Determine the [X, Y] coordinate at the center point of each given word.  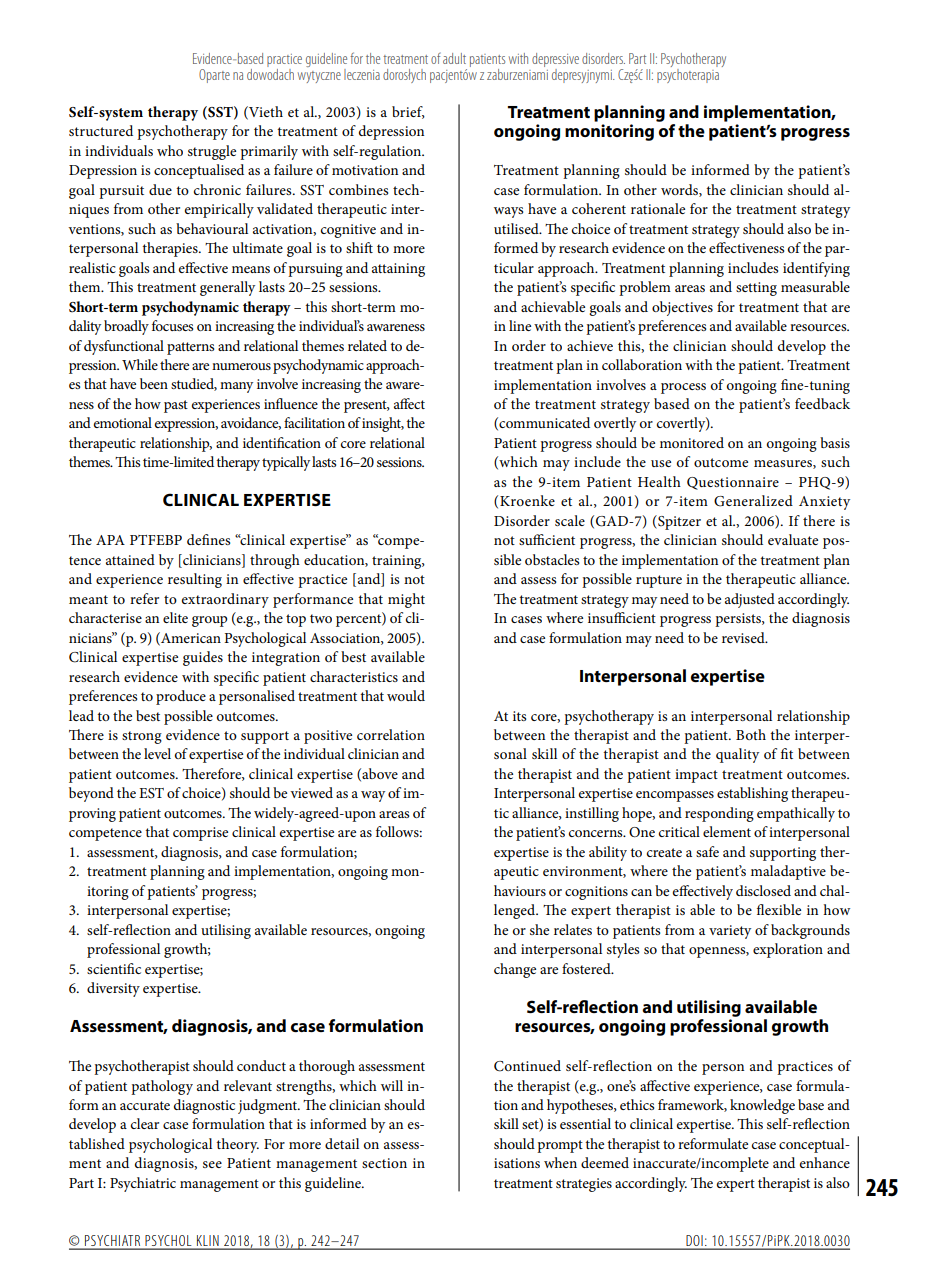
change [515, 970]
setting [756, 289]
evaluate [793, 539]
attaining [398, 270]
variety [730, 932]
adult [454, 58]
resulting [195, 580]
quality [737, 755]
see [212, 1164]
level [157, 753]
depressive [555, 60]
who [170, 150]
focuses [172, 325]
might [406, 600]
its [519, 716]
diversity [113, 989]
